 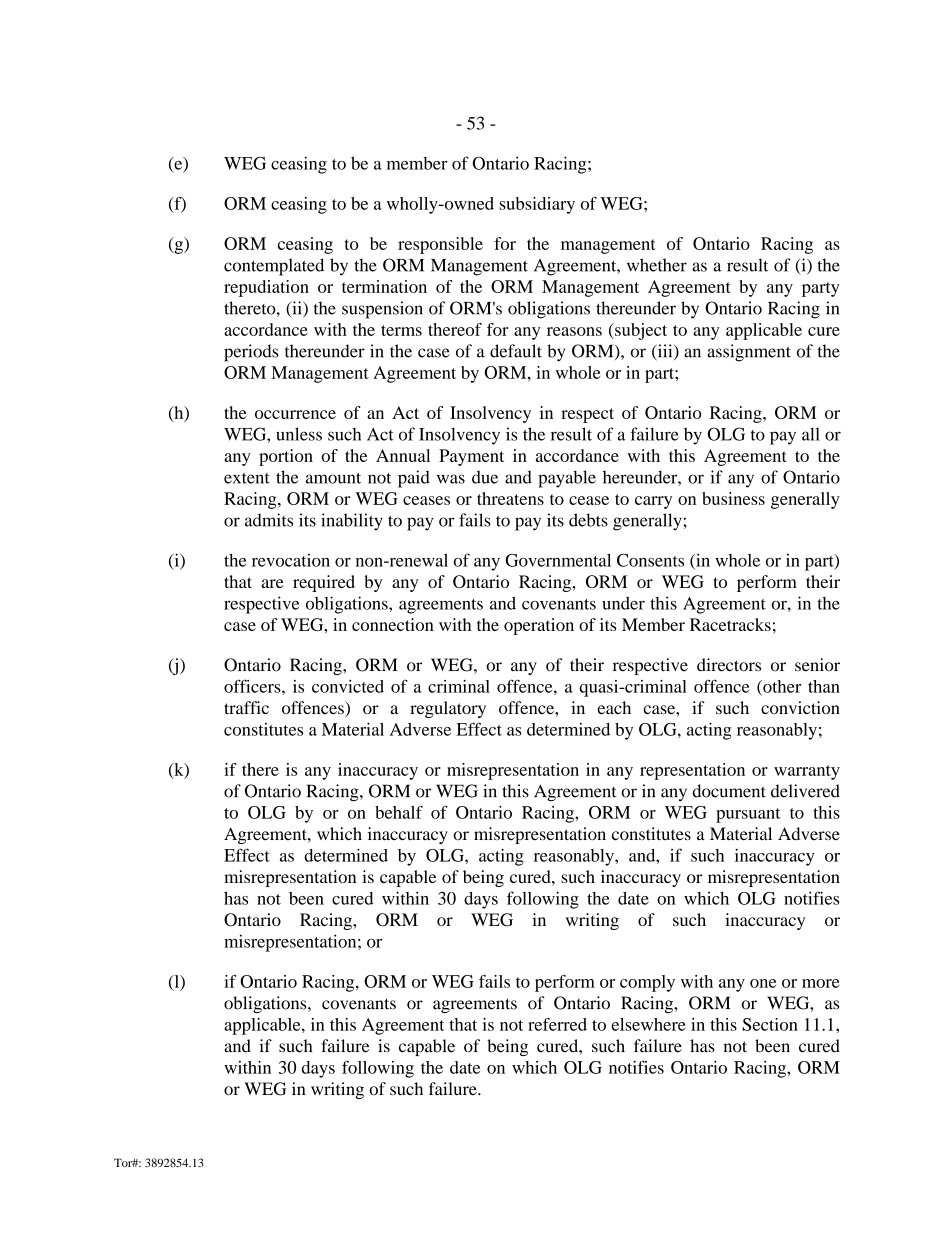 What do you see at coordinates (657, 265) in the document?
I see `whether` at bounding box center [657, 265].
